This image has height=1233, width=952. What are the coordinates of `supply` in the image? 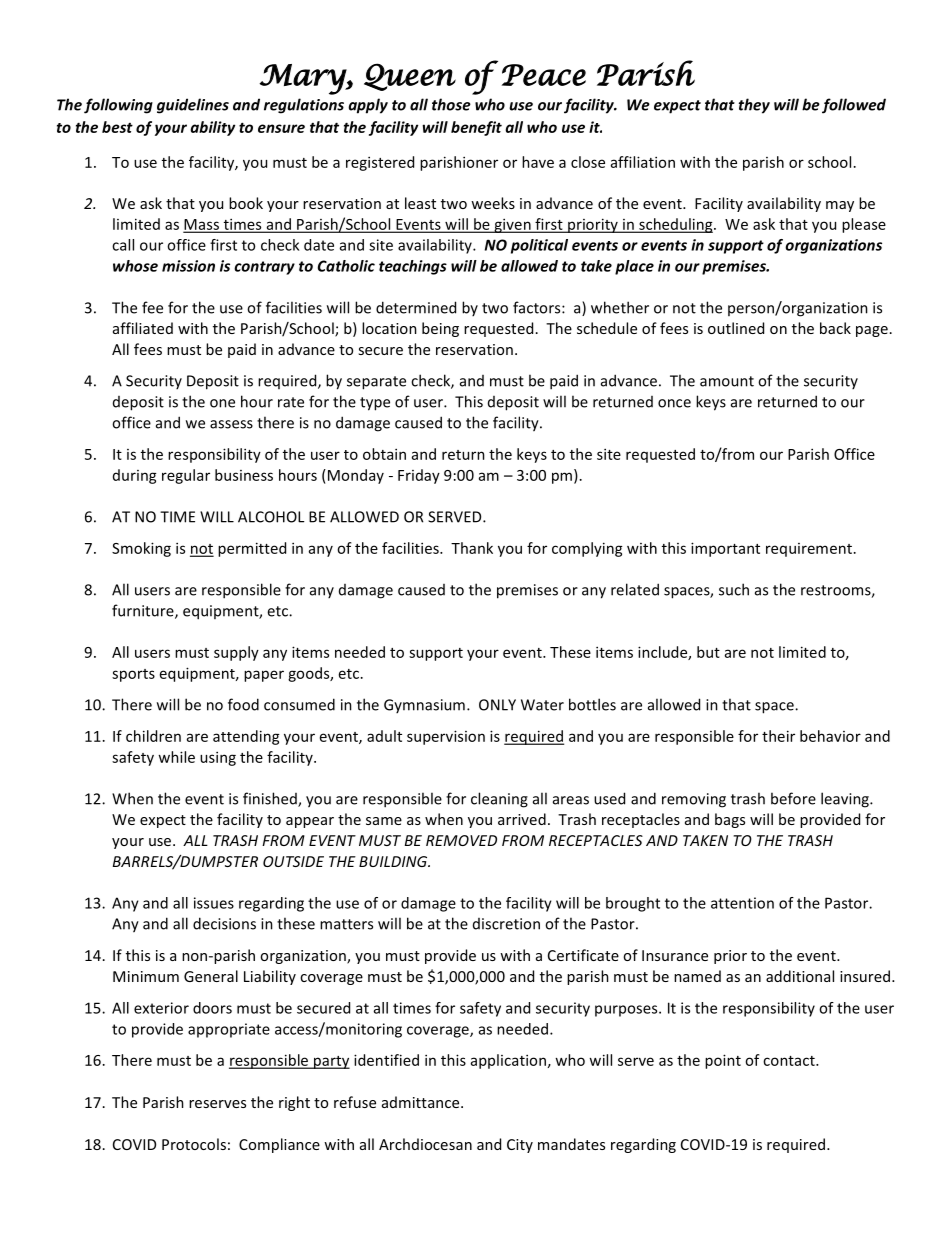 It's located at (236, 653).
